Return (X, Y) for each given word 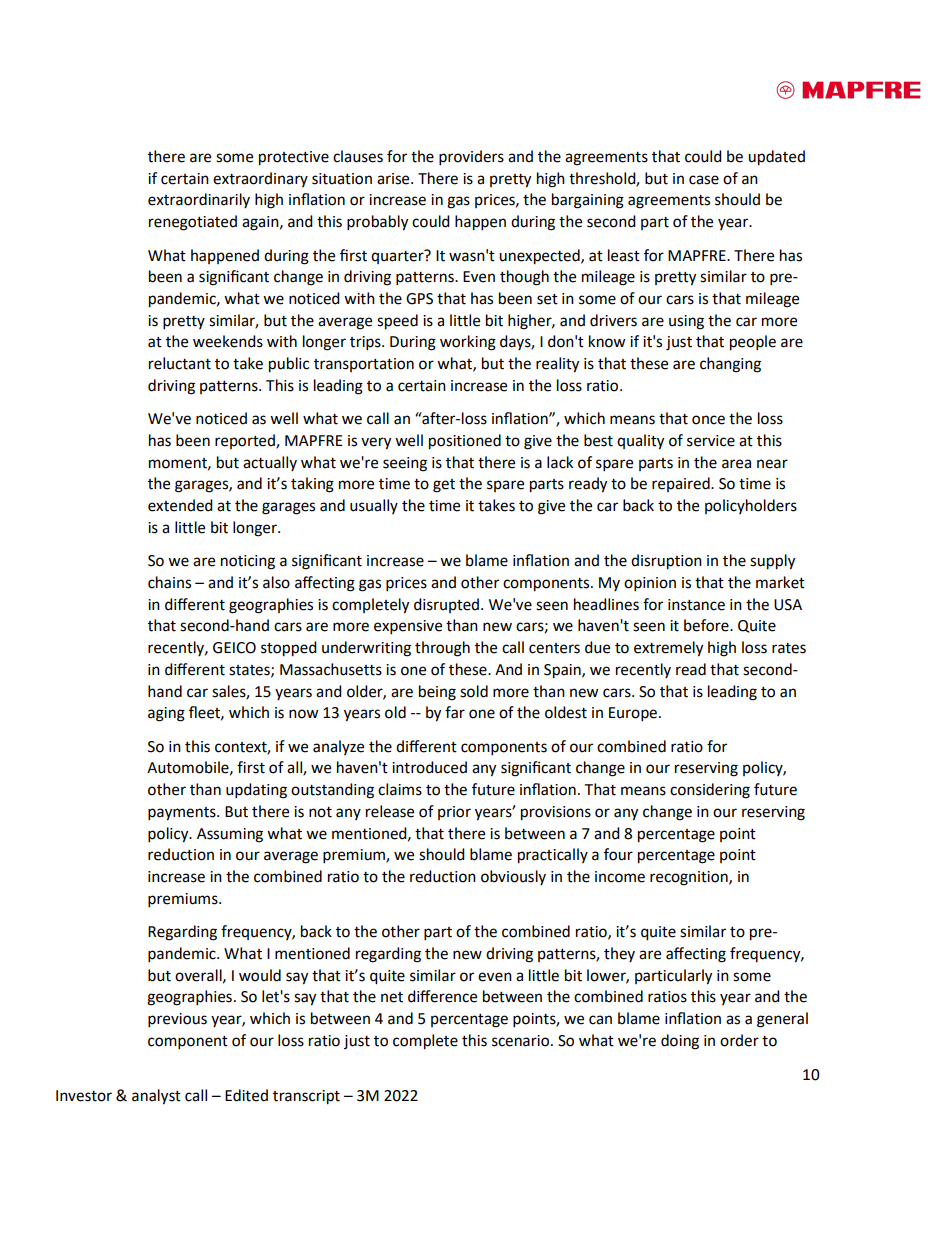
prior (454, 813)
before (707, 625)
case (704, 180)
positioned (465, 442)
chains (169, 582)
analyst (156, 1097)
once (708, 420)
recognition (690, 878)
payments (183, 814)
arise (394, 179)
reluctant (180, 363)
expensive (408, 627)
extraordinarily (199, 200)
